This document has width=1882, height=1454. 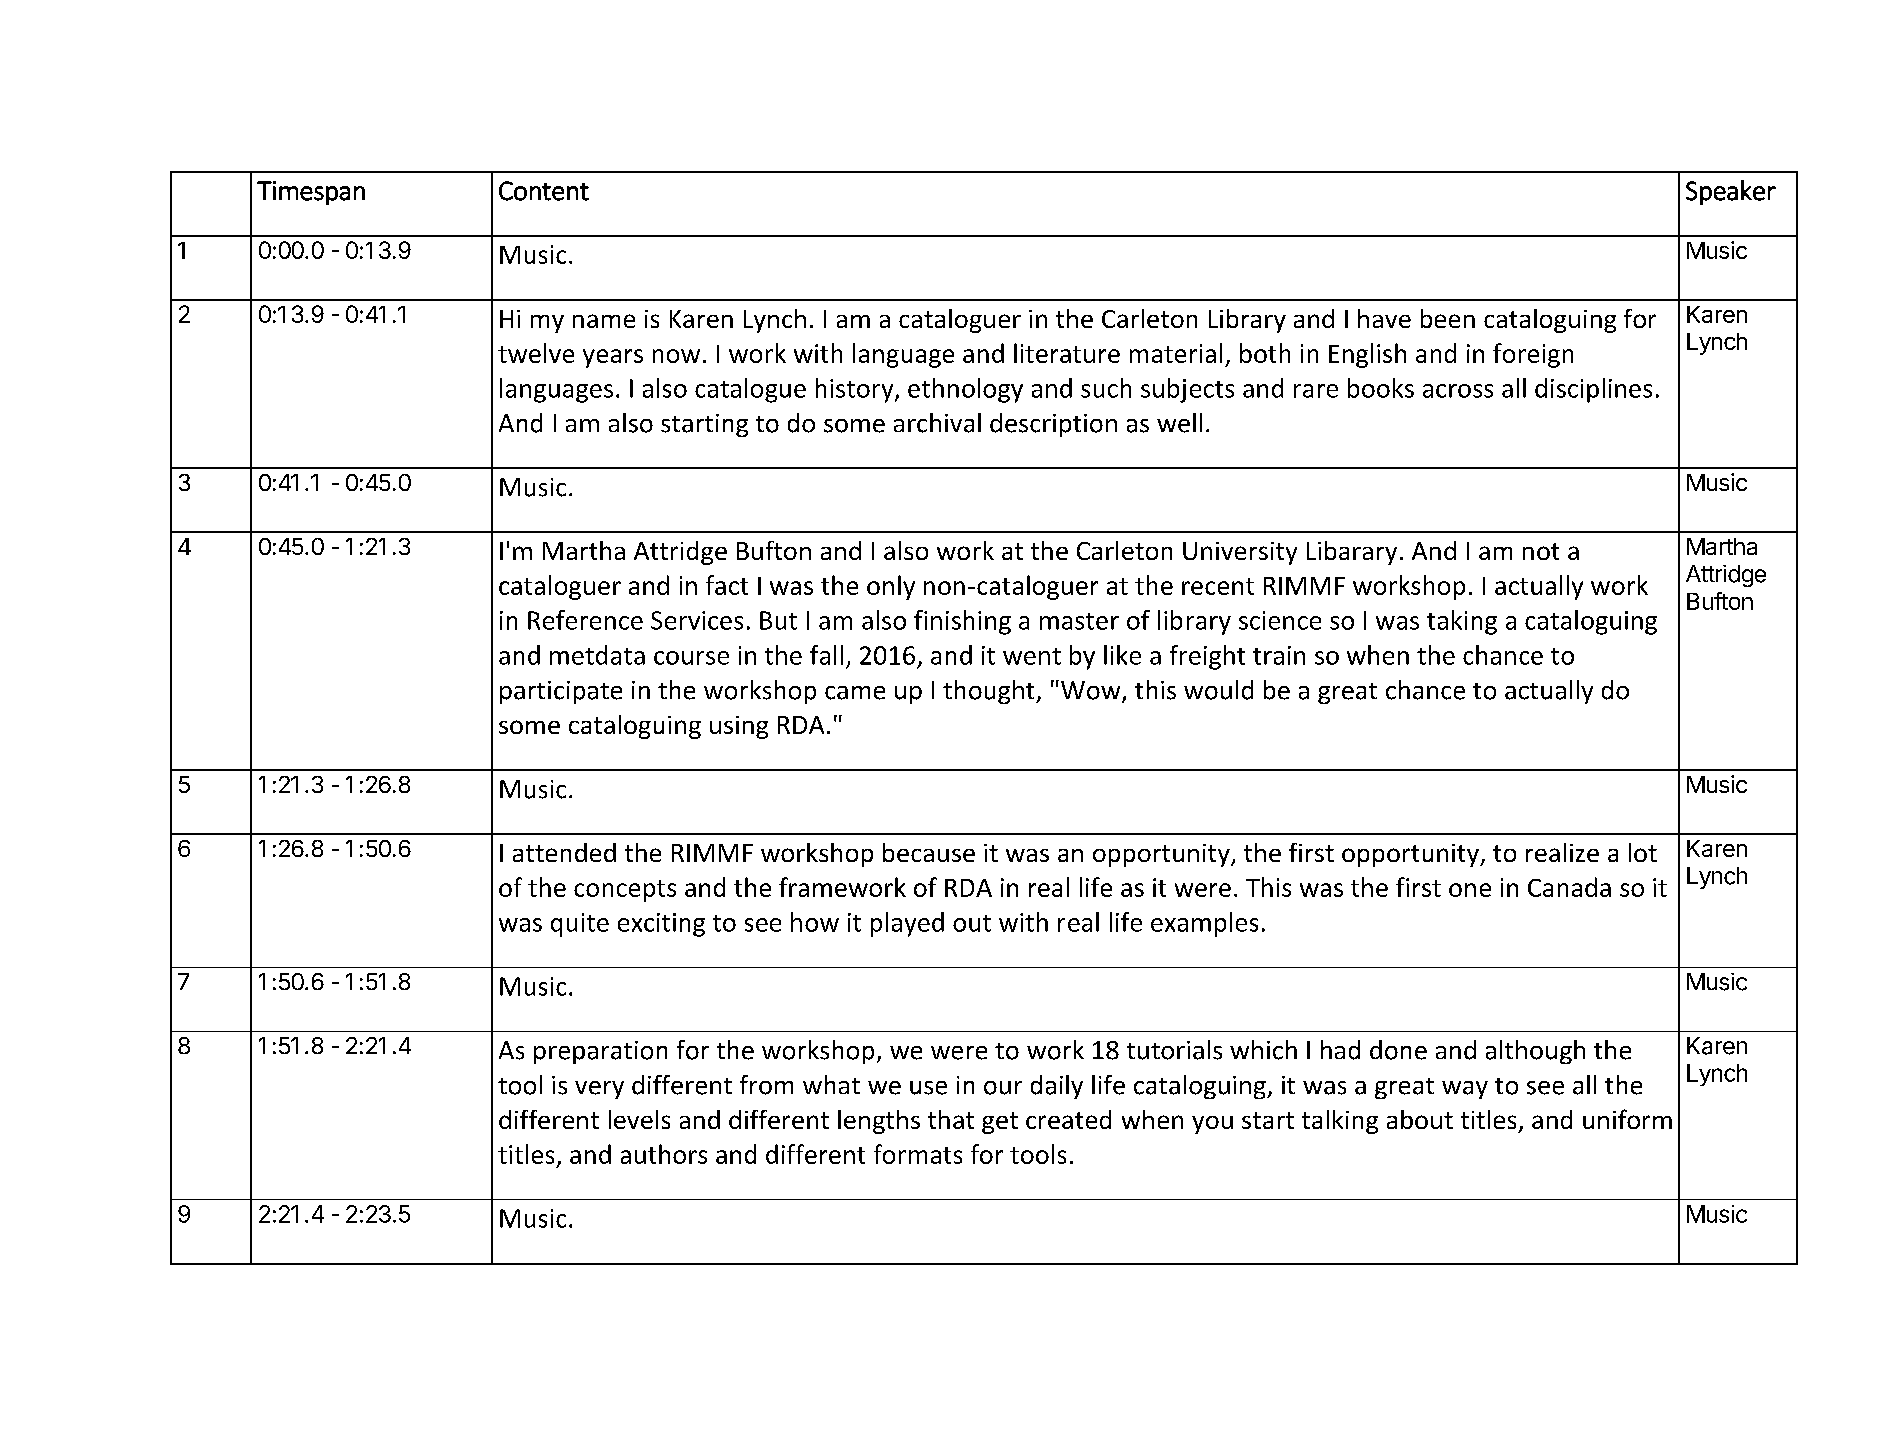 I want to click on because, so click(x=929, y=852).
